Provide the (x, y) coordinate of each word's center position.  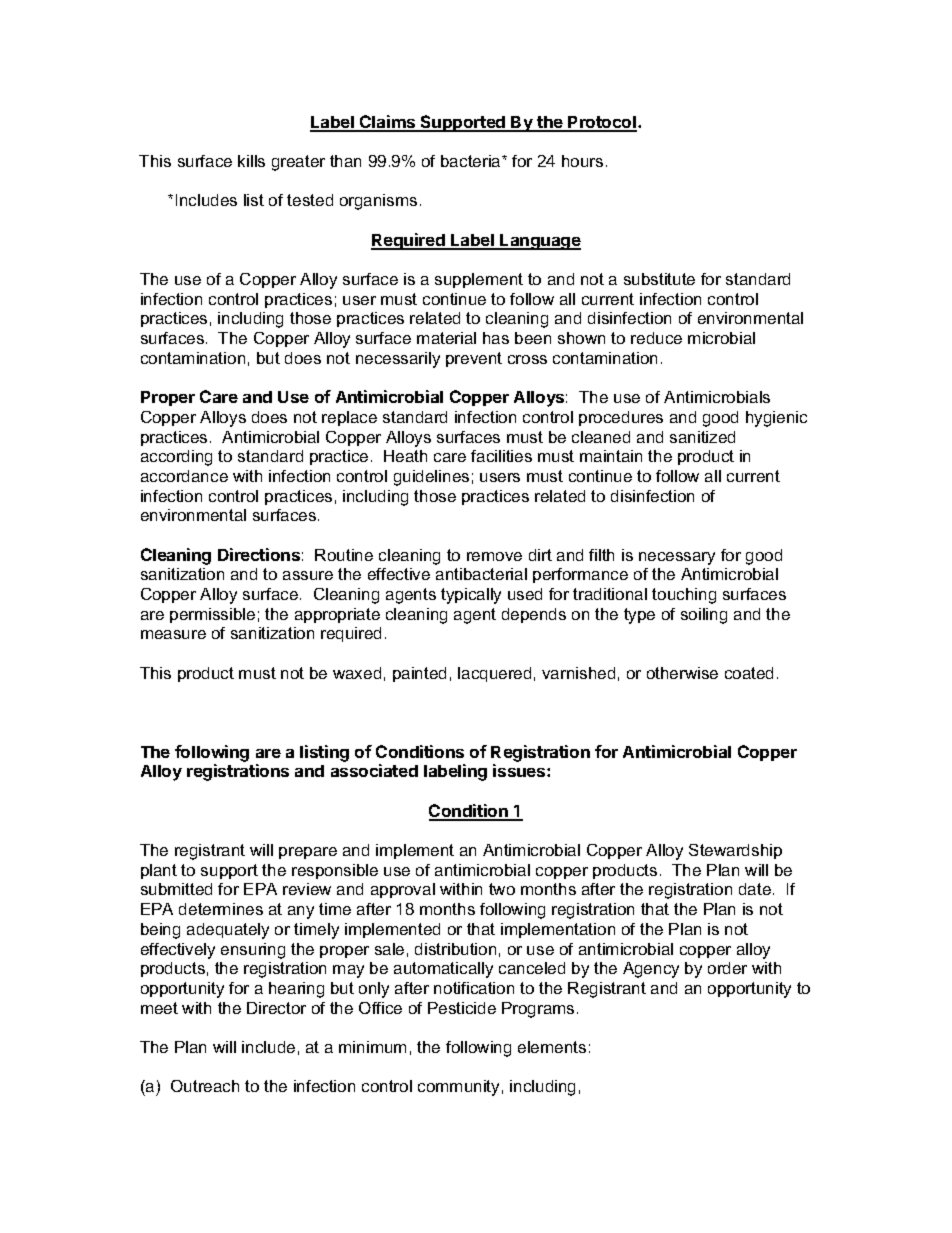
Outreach (205, 1086)
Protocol (602, 123)
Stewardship (735, 851)
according (176, 458)
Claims (388, 123)
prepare (308, 853)
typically (471, 596)
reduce (656, 338)
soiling (704, 616)
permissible (212, 615)
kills (251, 161)
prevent (474, 359)
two (502, 889)
